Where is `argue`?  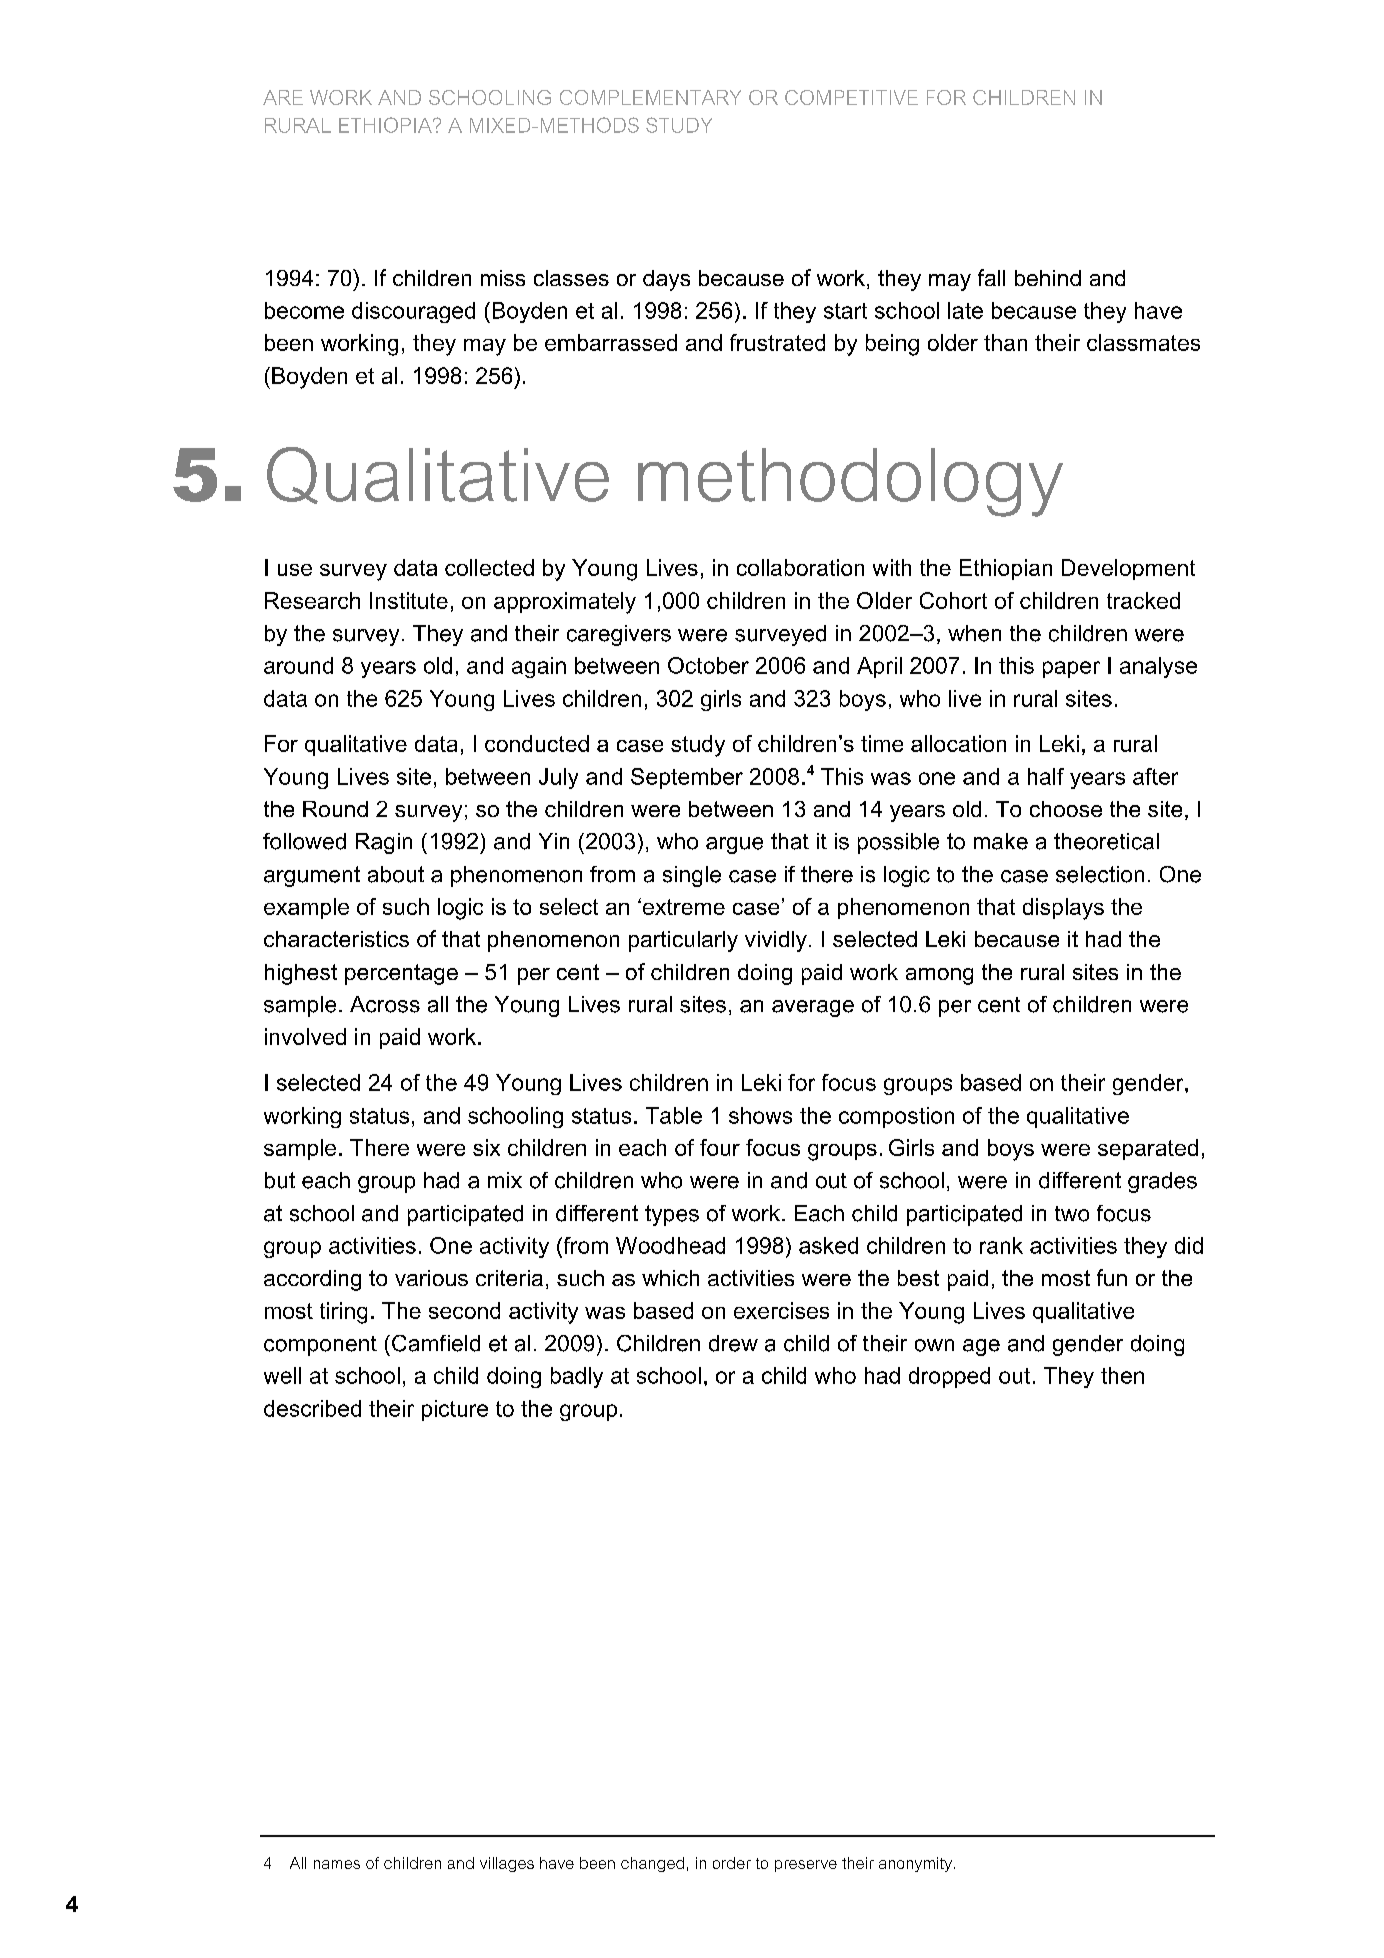
argue is located at coordinates (734, 845).
